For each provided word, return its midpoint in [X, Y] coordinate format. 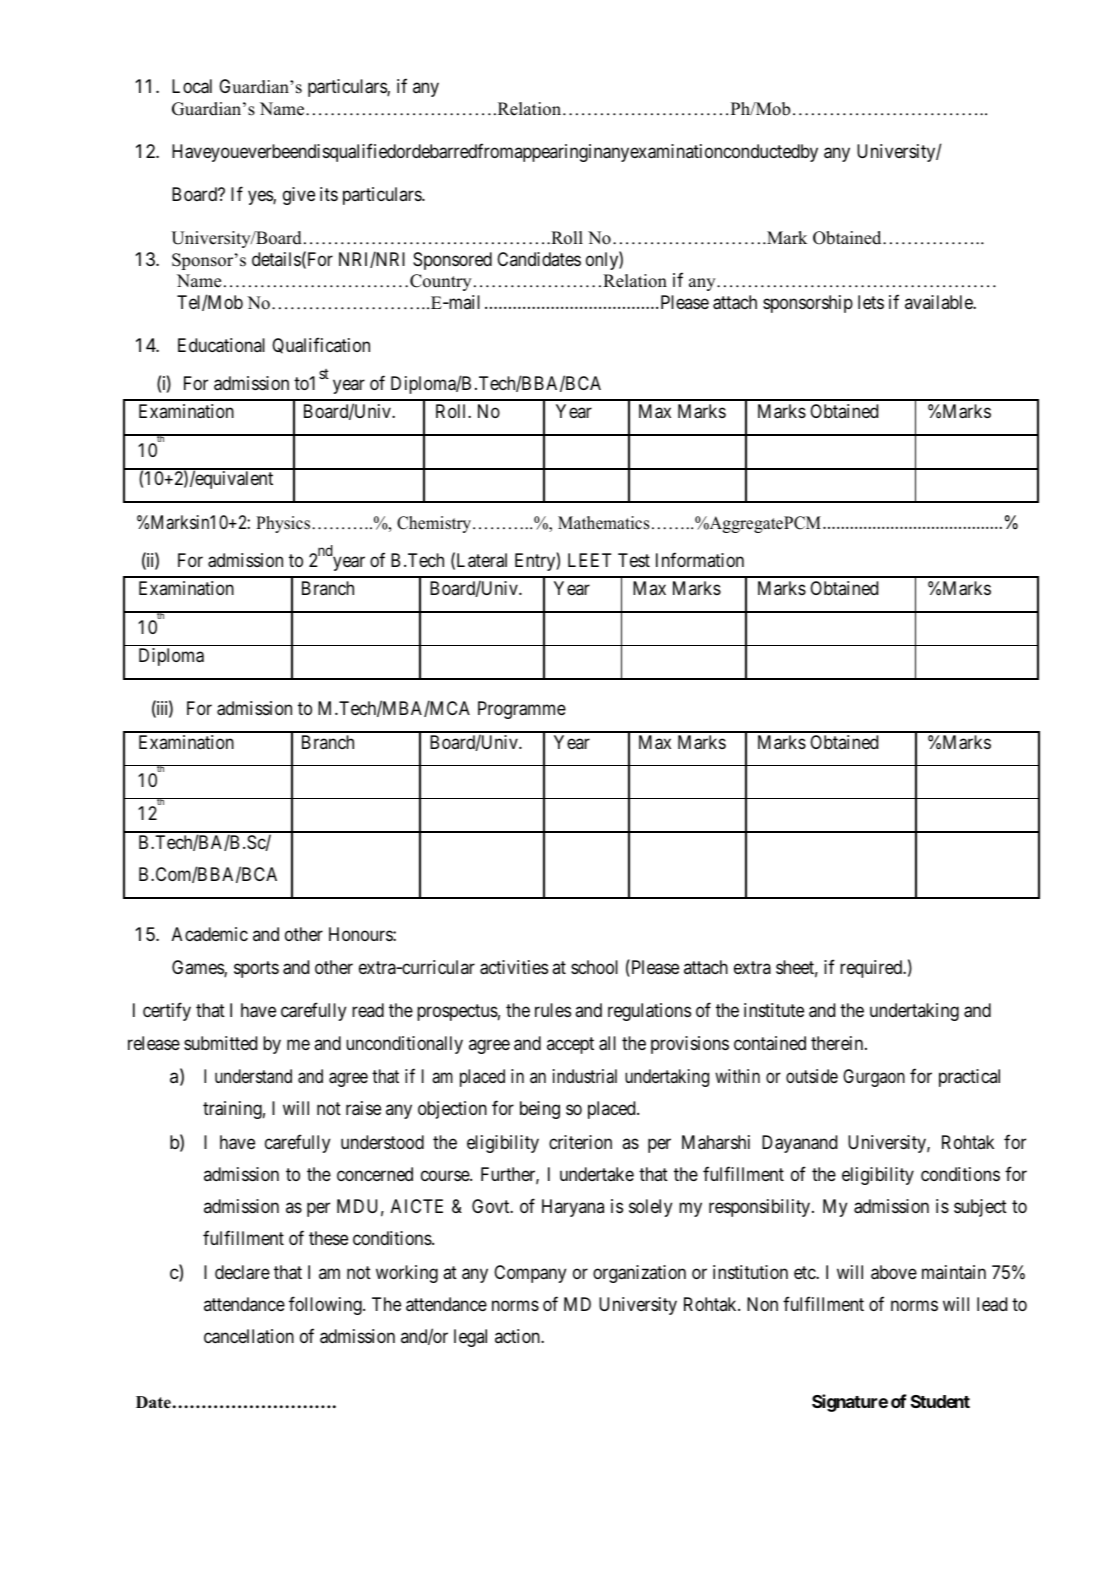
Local [192, 86]
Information [700, 559]
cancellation [249, 1336]
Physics [283, 524]
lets [871, 302]
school [594, 967]
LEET [589, 560]
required [872, 969]
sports [256, 969]
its [329, 194]
